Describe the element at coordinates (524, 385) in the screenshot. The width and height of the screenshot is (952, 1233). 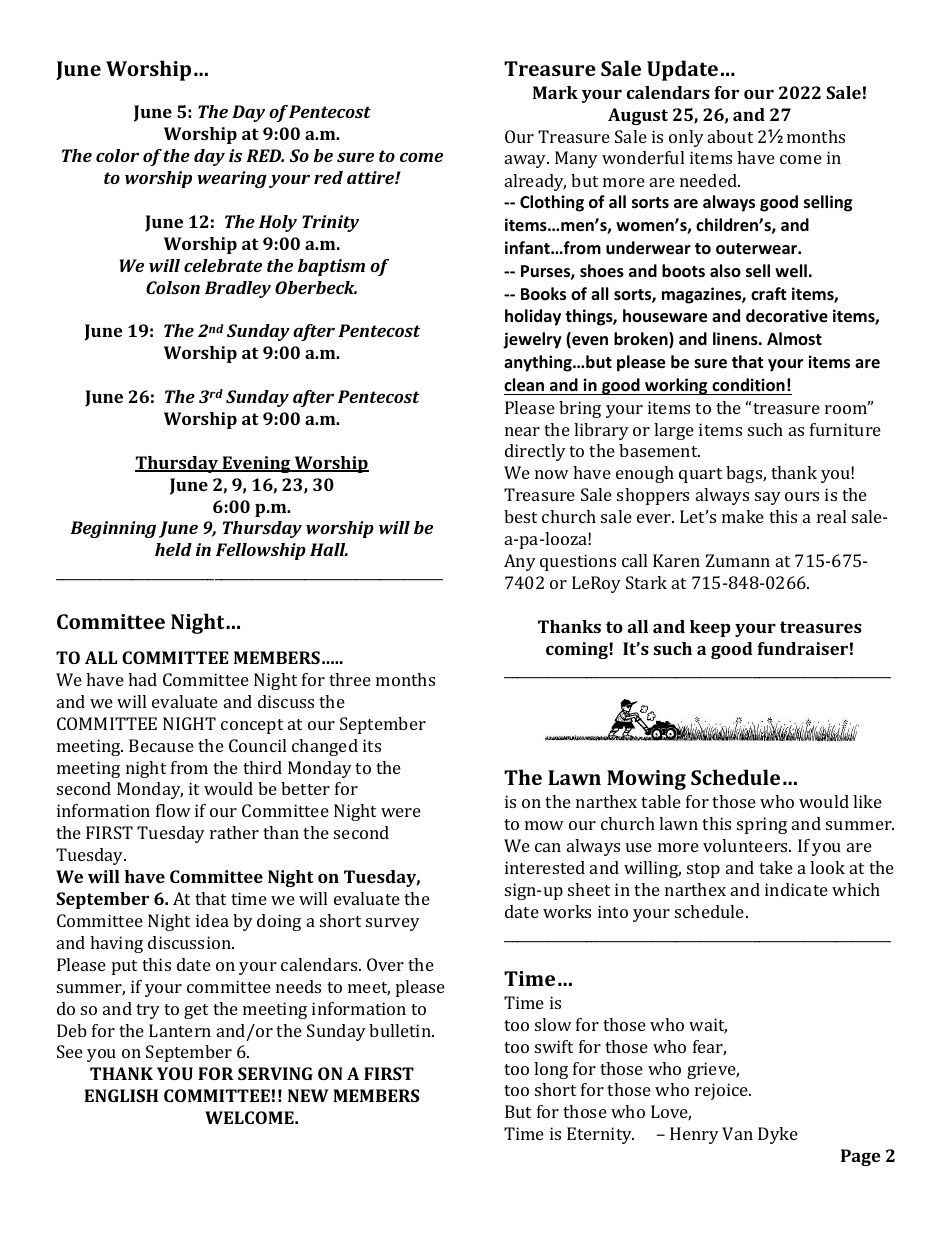
I see `clean` at that location.
